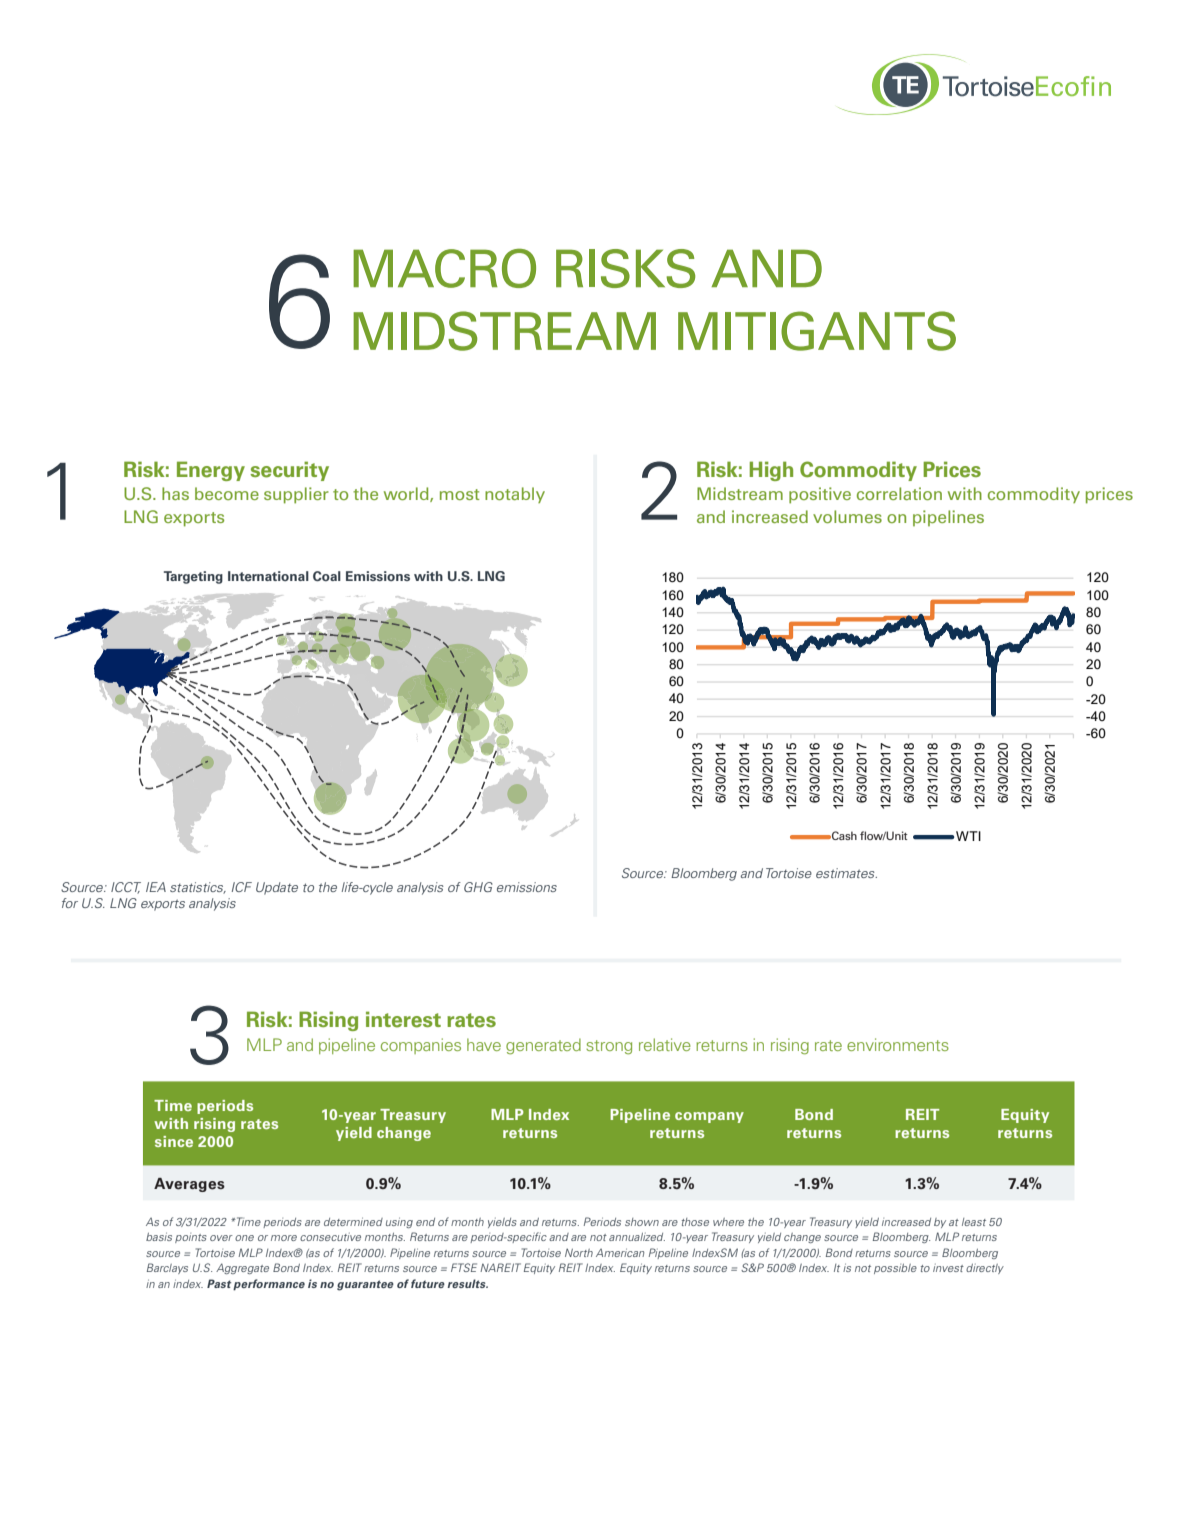 This image has height=1529, width=1181. Describe the element at coordinates (242, 887) in the image. I see `ICF` at that location.
